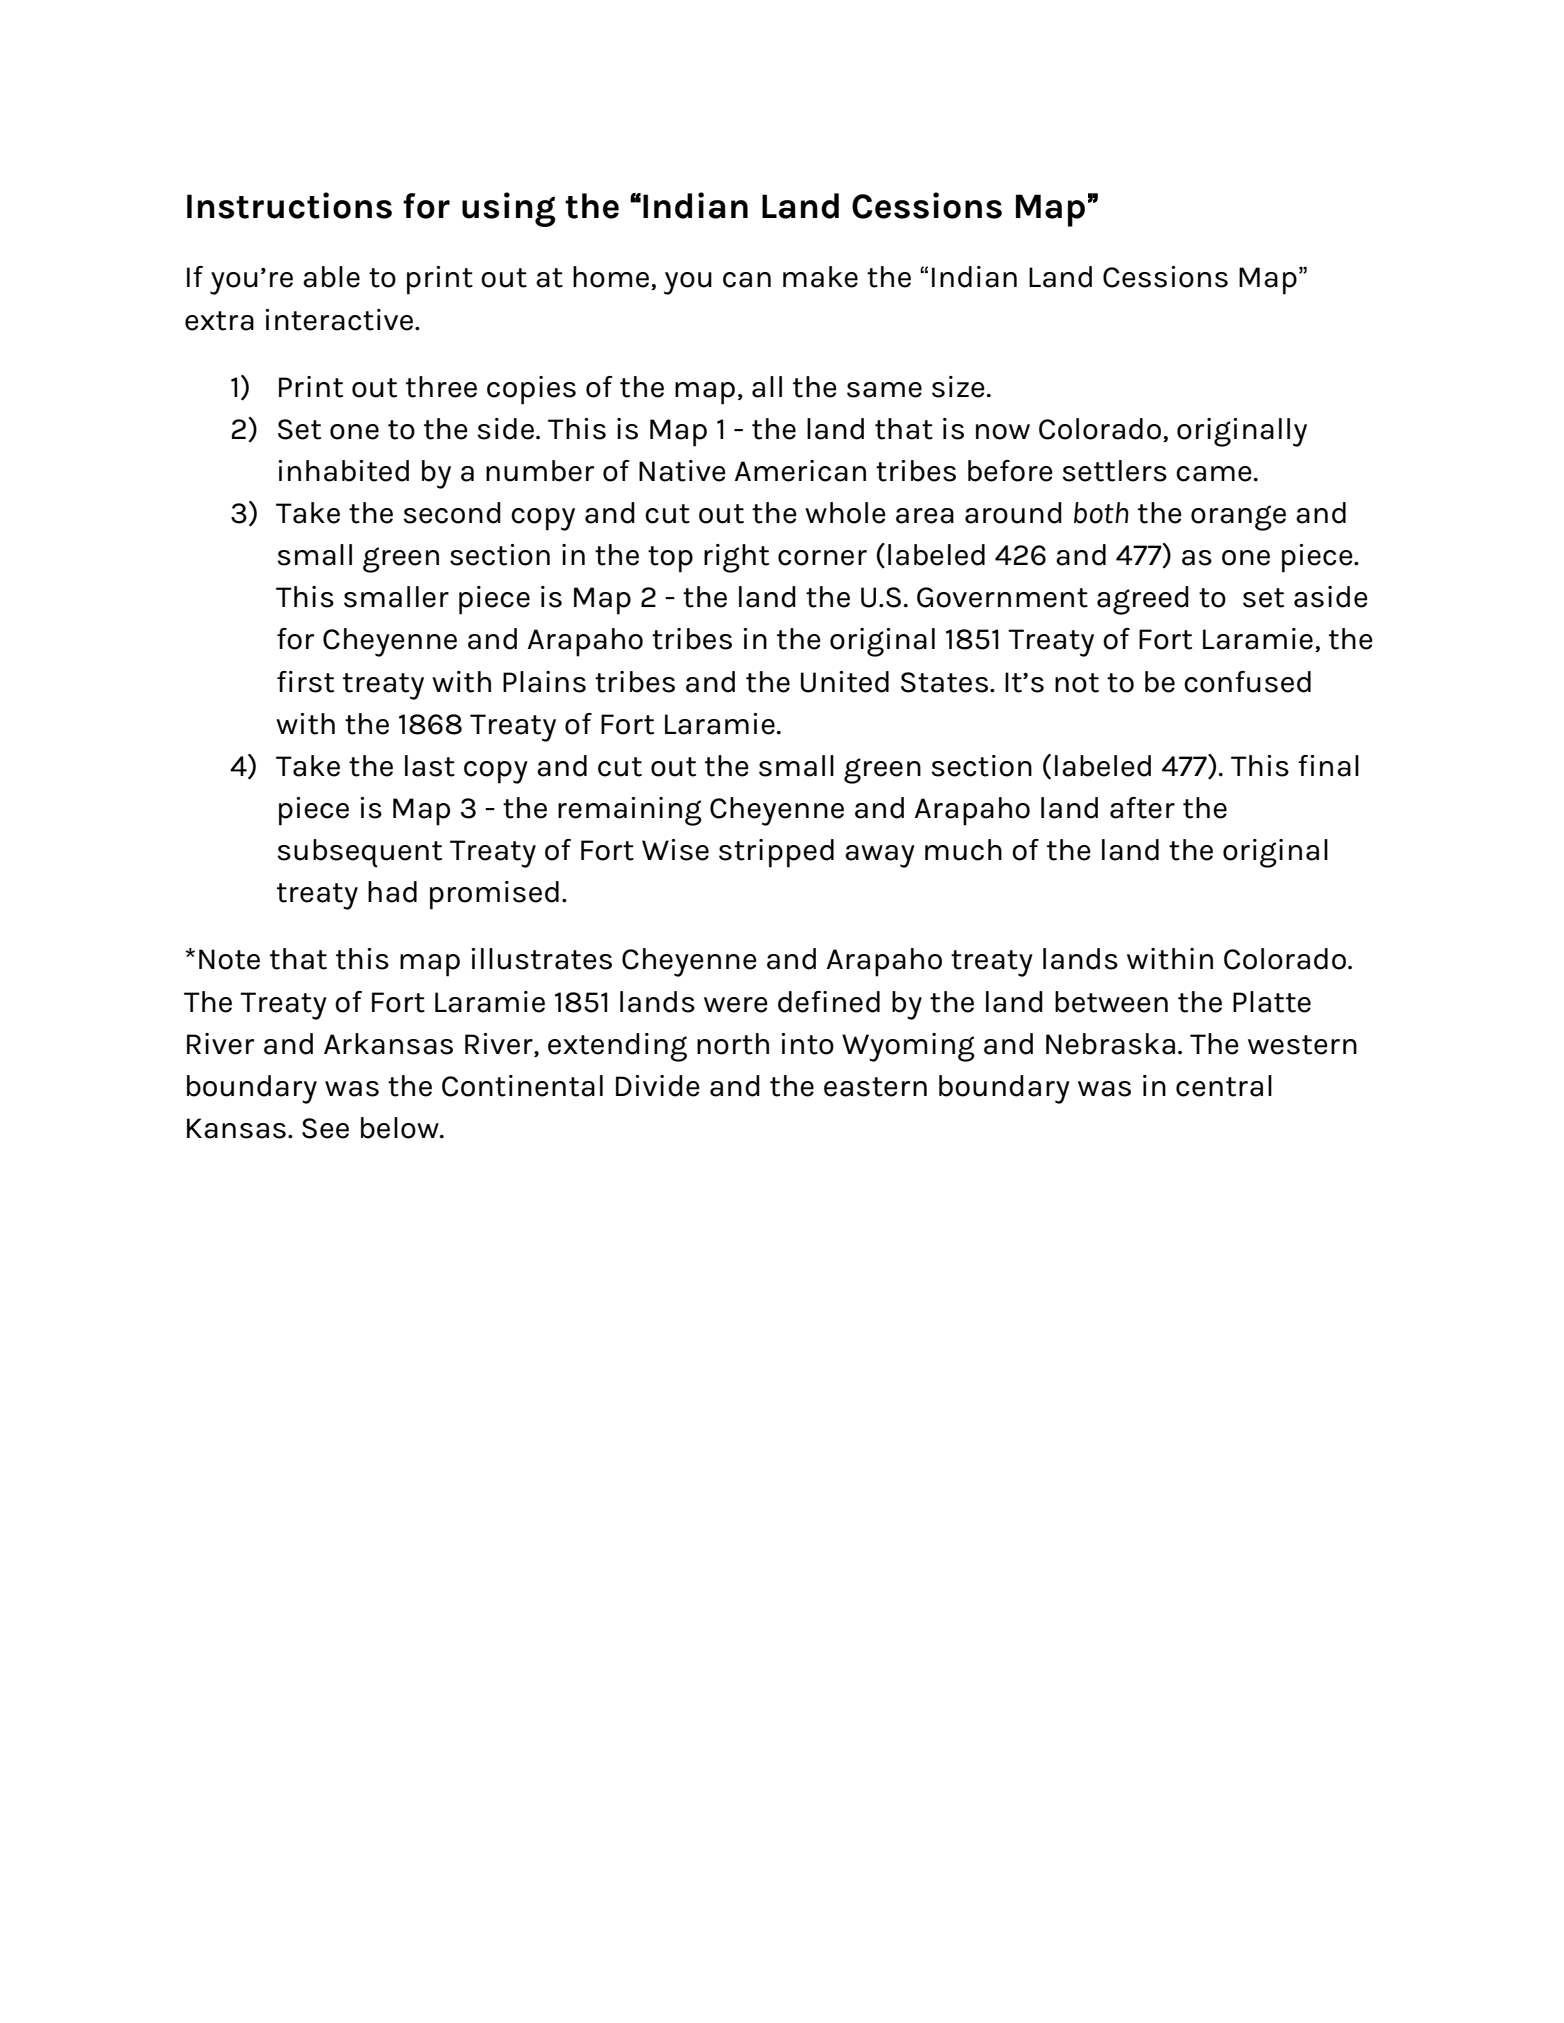 The image size is (1564, 2023). Describe the element at coordinates (1328, 766) in the screenshot. I see `final` at that location.
